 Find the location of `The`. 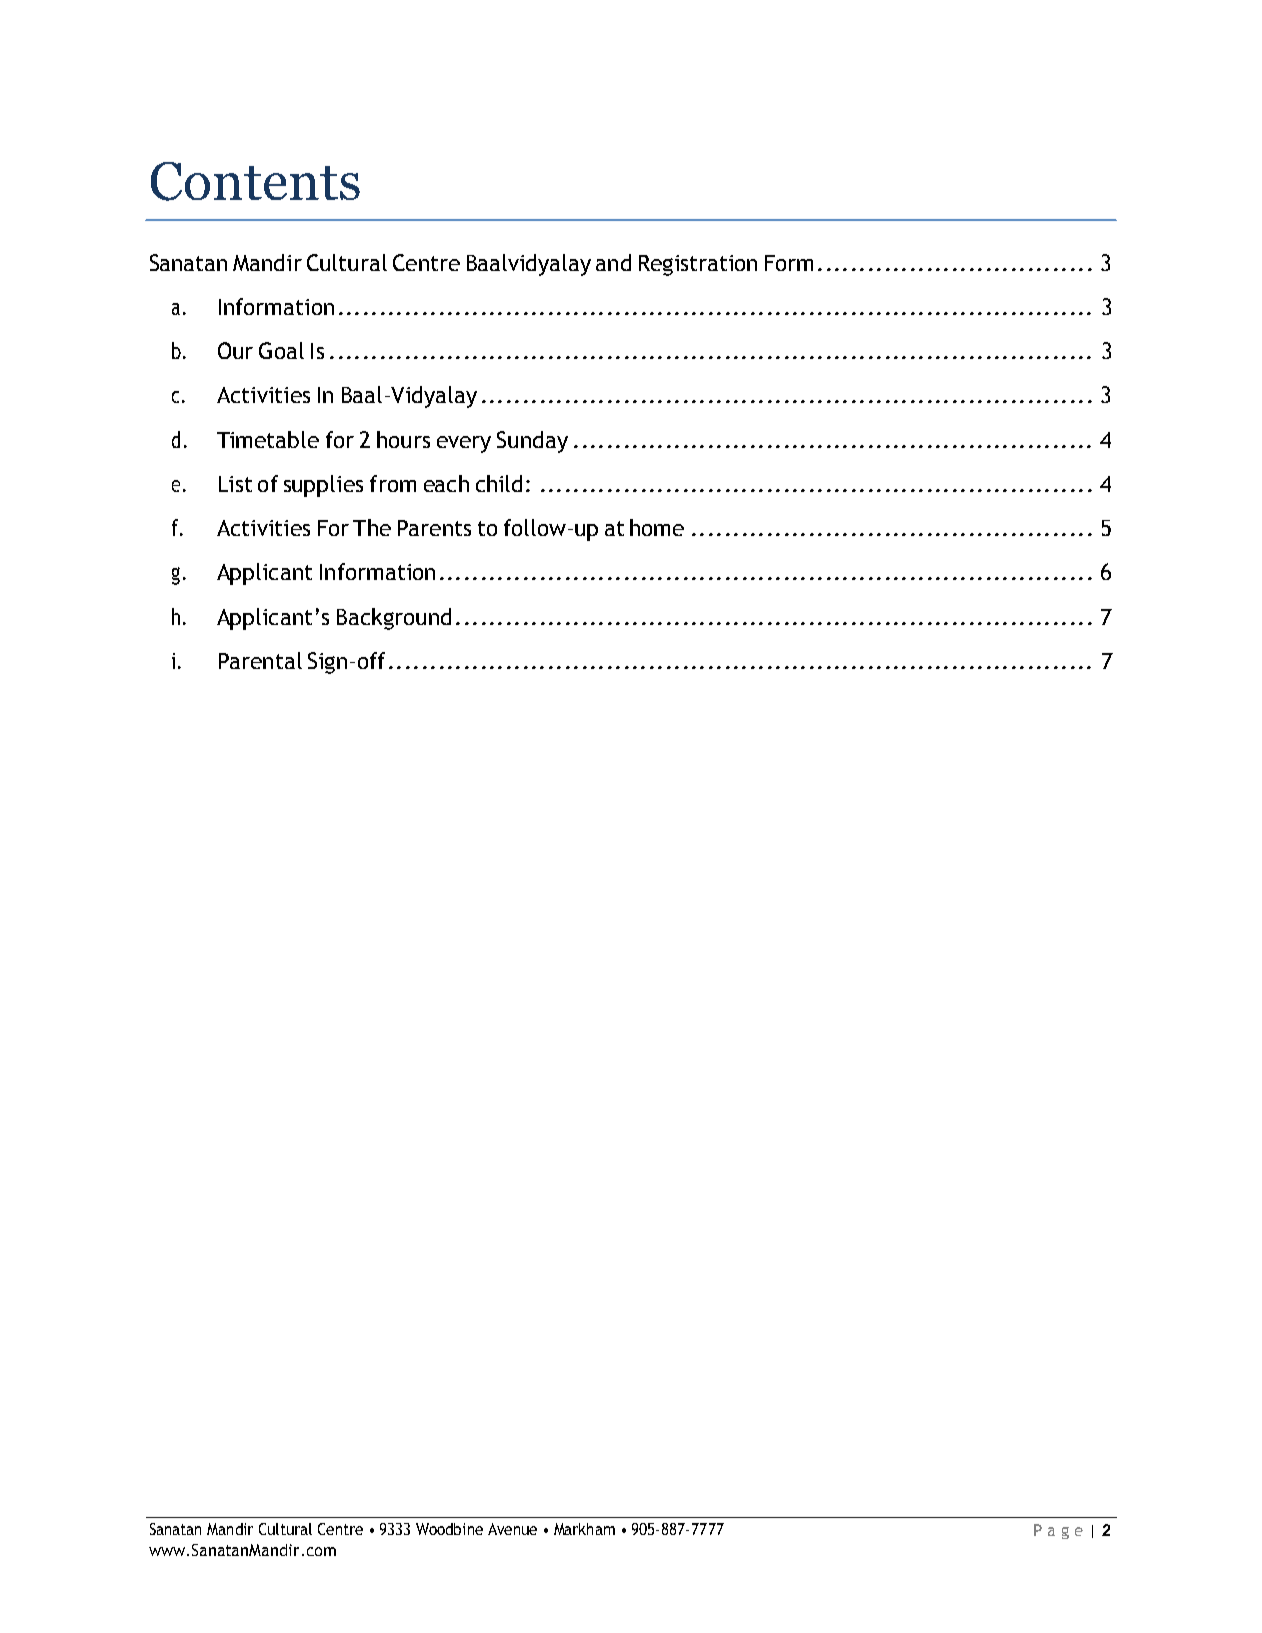

The is located at coordinates (372, 527).
